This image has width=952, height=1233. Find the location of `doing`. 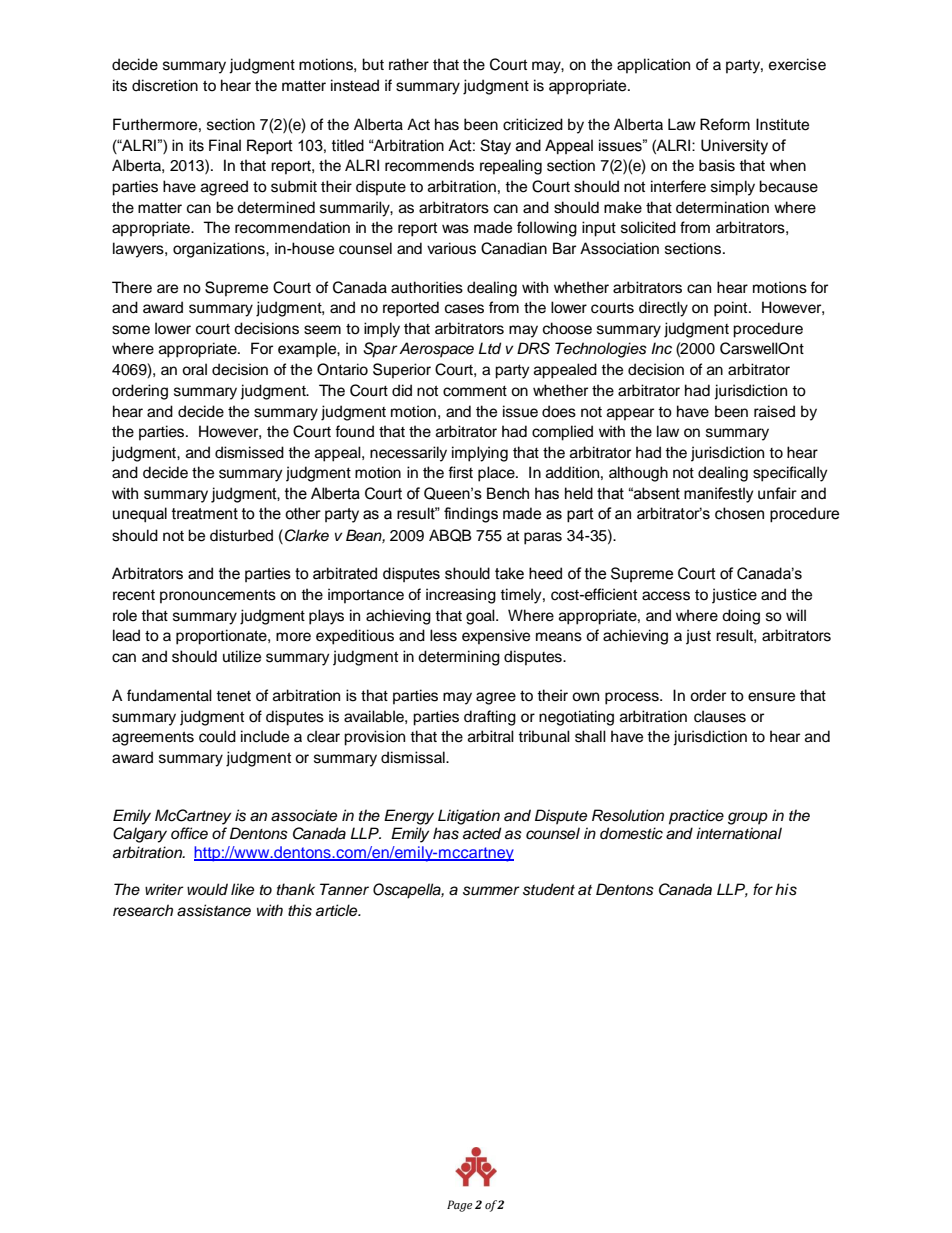

doing is located at coordinates (741, 617).
